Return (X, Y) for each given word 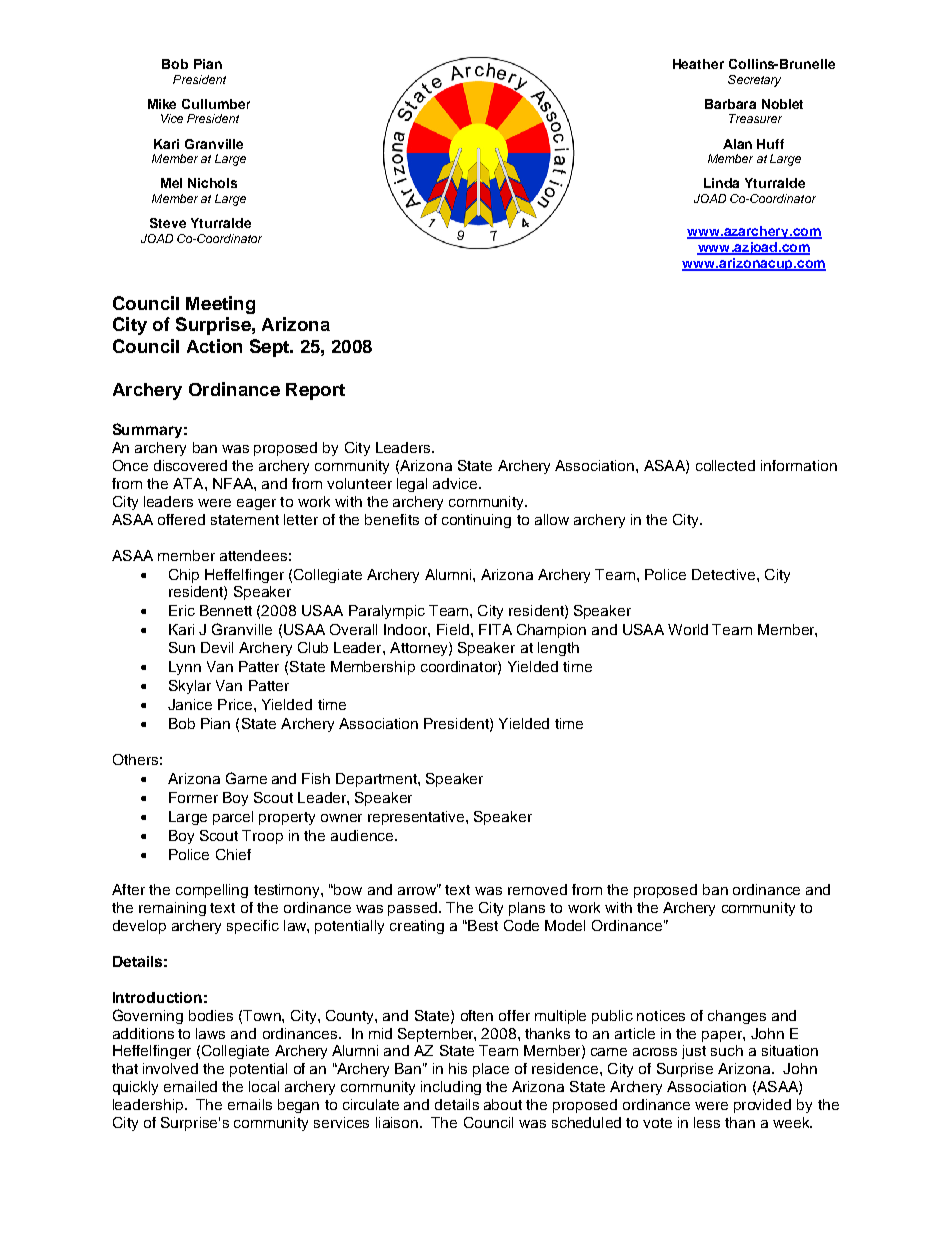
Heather (698, 64)
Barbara (730, 104)
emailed (190, 1086)
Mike (162, 104)
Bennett (226, 610)
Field (453, 629)
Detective (725, 574)
